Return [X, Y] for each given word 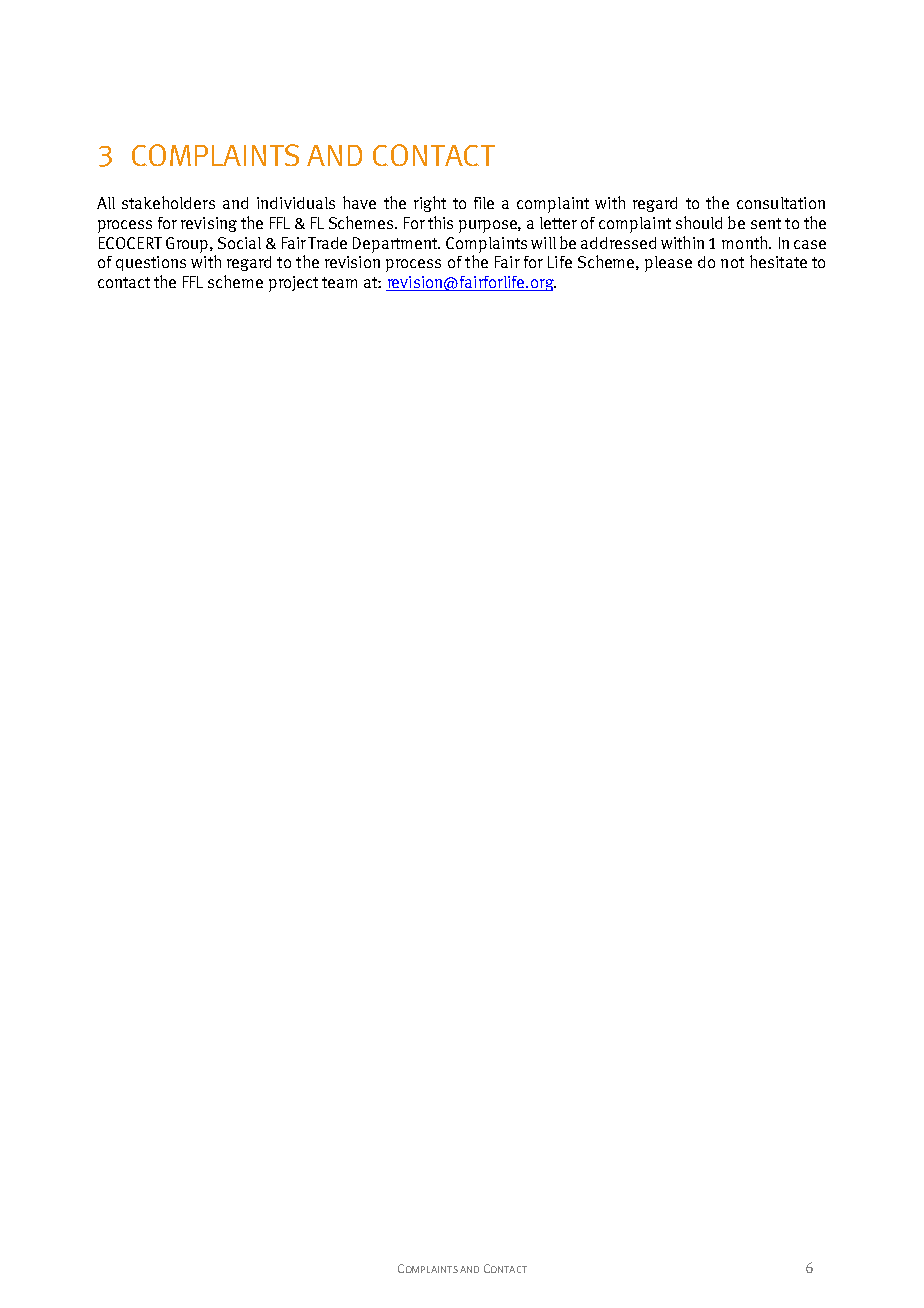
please [668, 264]
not [732, 262]
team [339, 282]
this [440, 222]
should [699, 222]
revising [209, 224]
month [746, 242]
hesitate [778, 261]
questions [151, 263]
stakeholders [168, 202]
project [293, 284]
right [430, 204]
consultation [781, 203]
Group [188, 245]
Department [396, 245]
